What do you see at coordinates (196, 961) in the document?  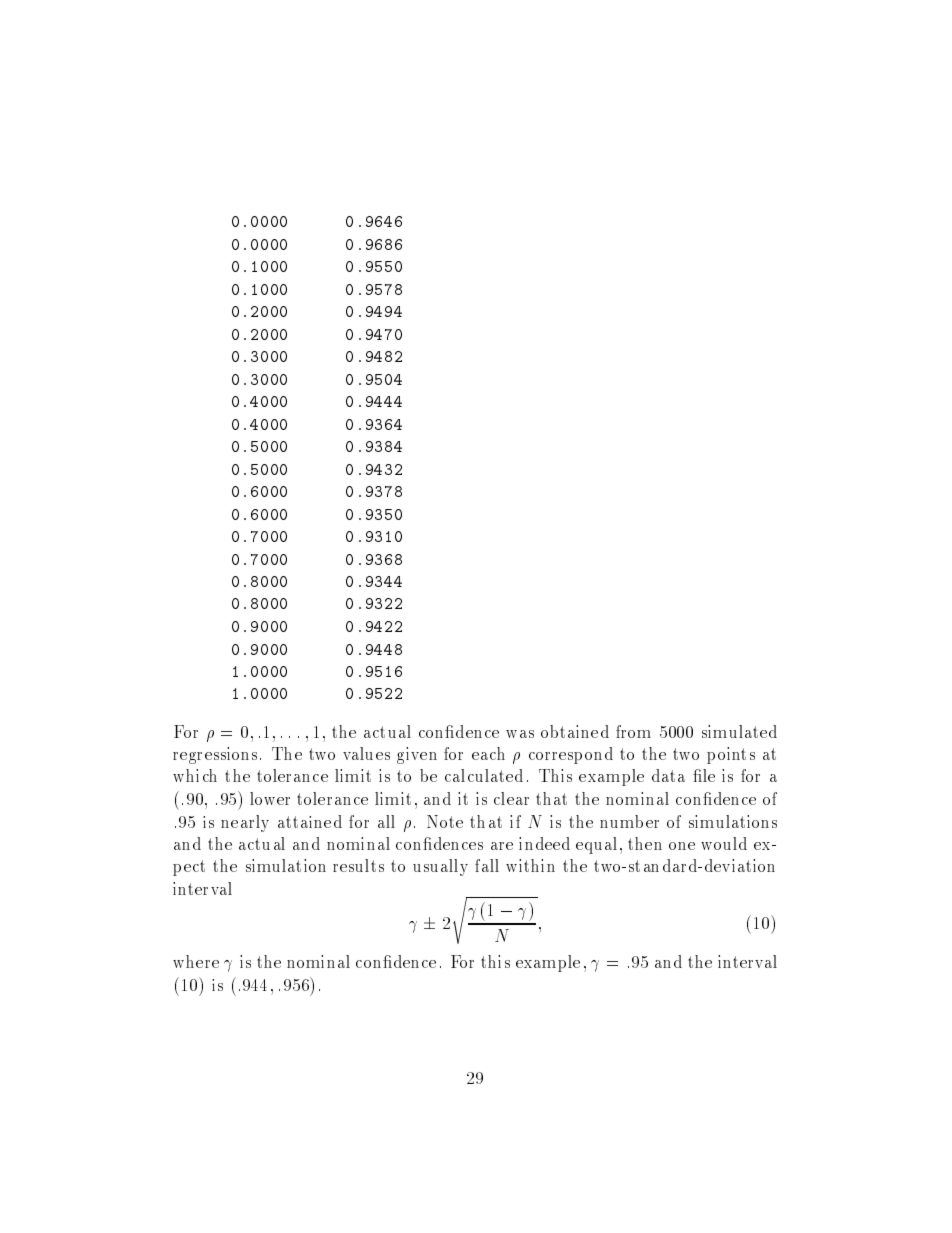 I see `where` at bounding box center [196, 961].
